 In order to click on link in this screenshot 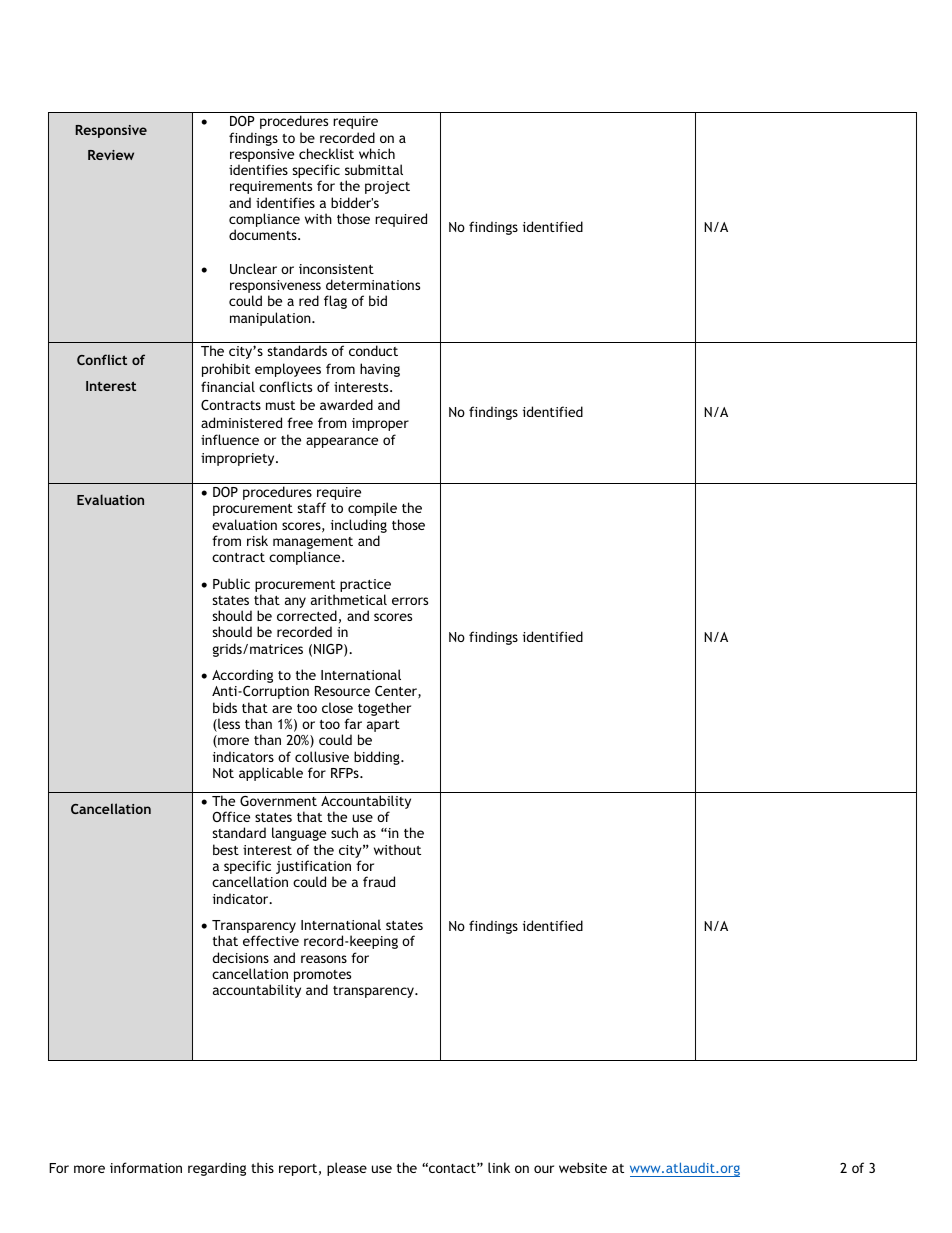, I will do `click(499, 1167)`.
